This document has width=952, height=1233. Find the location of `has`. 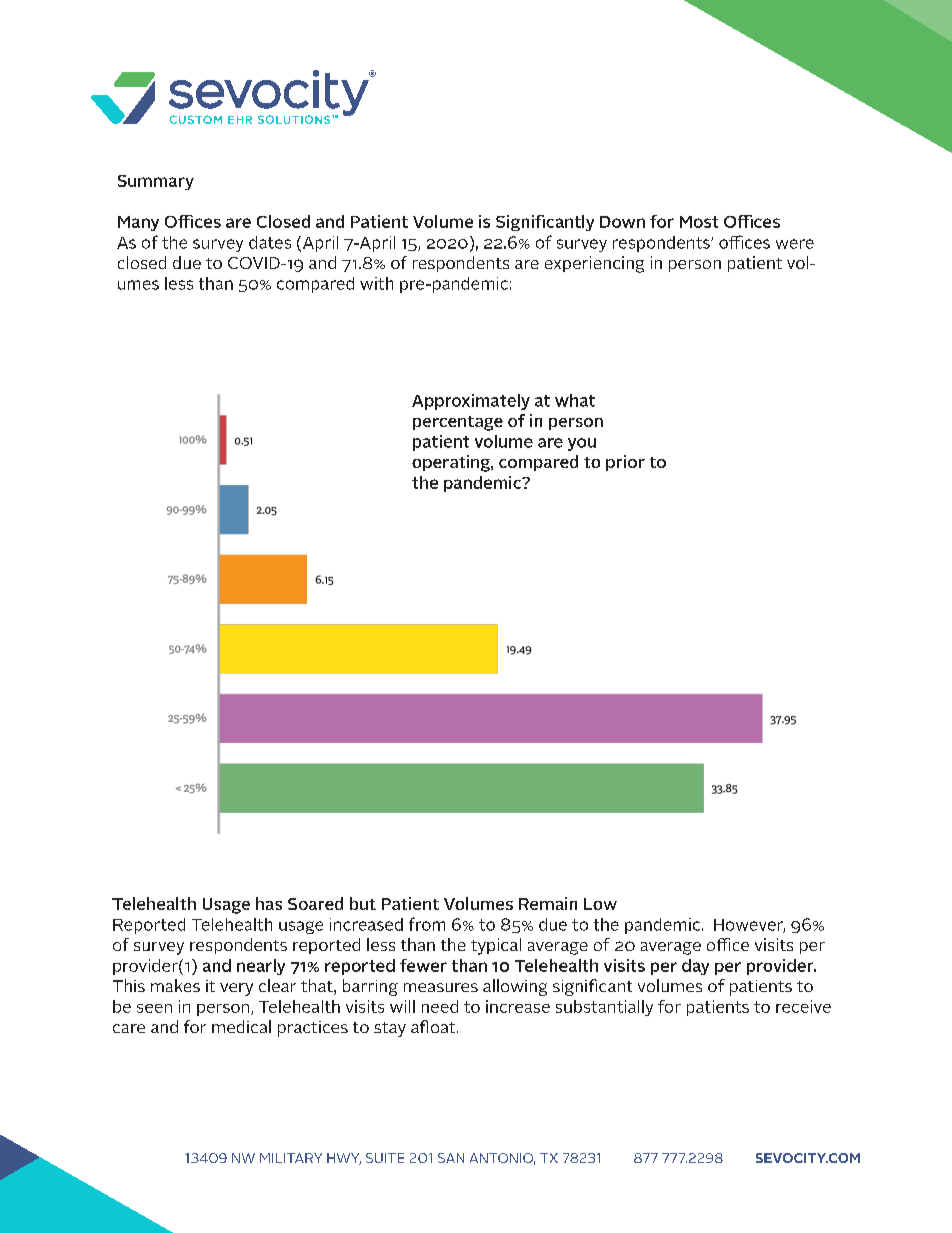

has is located at coordinates (269, 903).
